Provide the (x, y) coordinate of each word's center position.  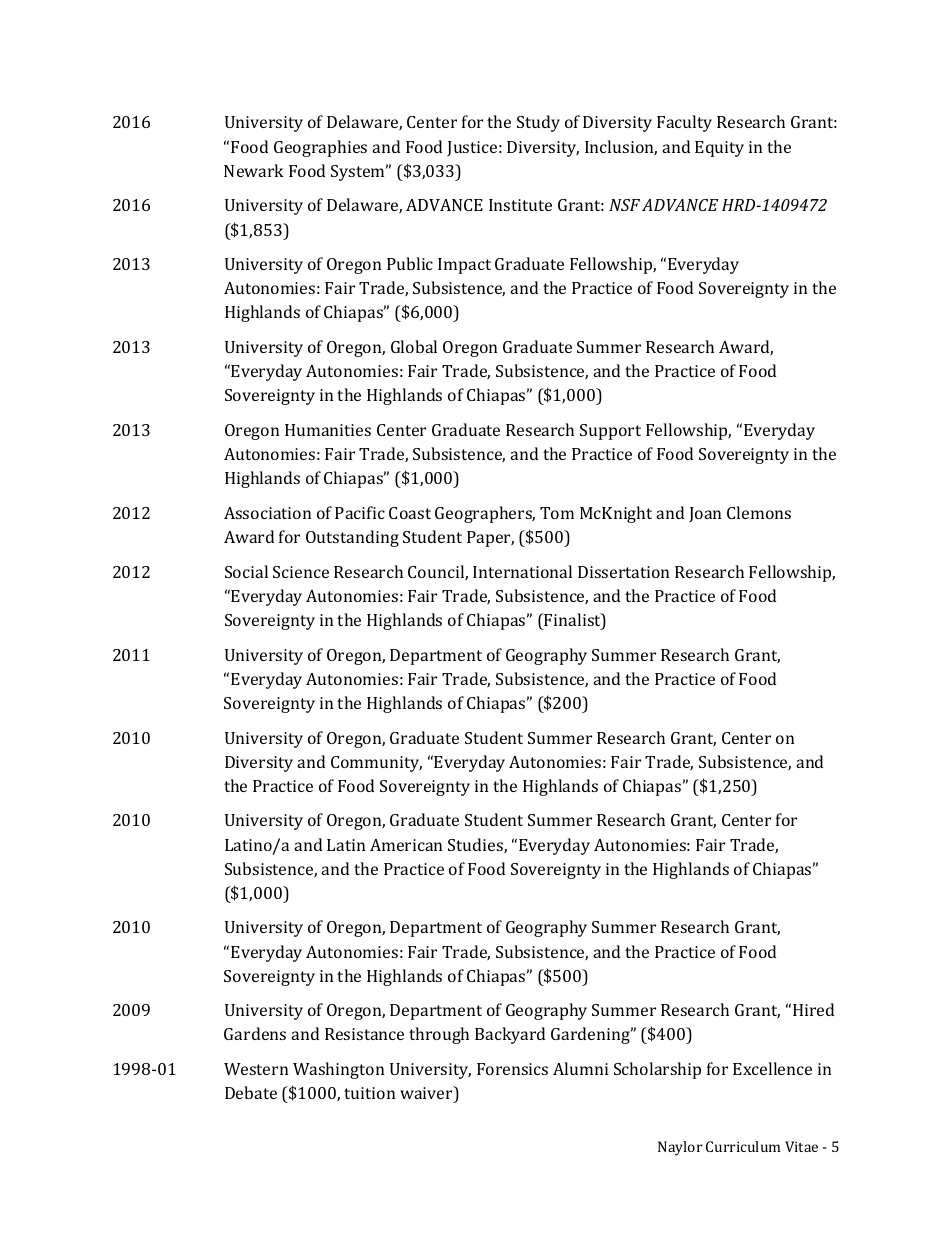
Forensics (512, 1069)
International (522, 571)
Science (301, 572)
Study (538, 123)
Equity (719, 149)
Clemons (759, 512)
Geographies (320, 148)
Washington (338, 1070)
